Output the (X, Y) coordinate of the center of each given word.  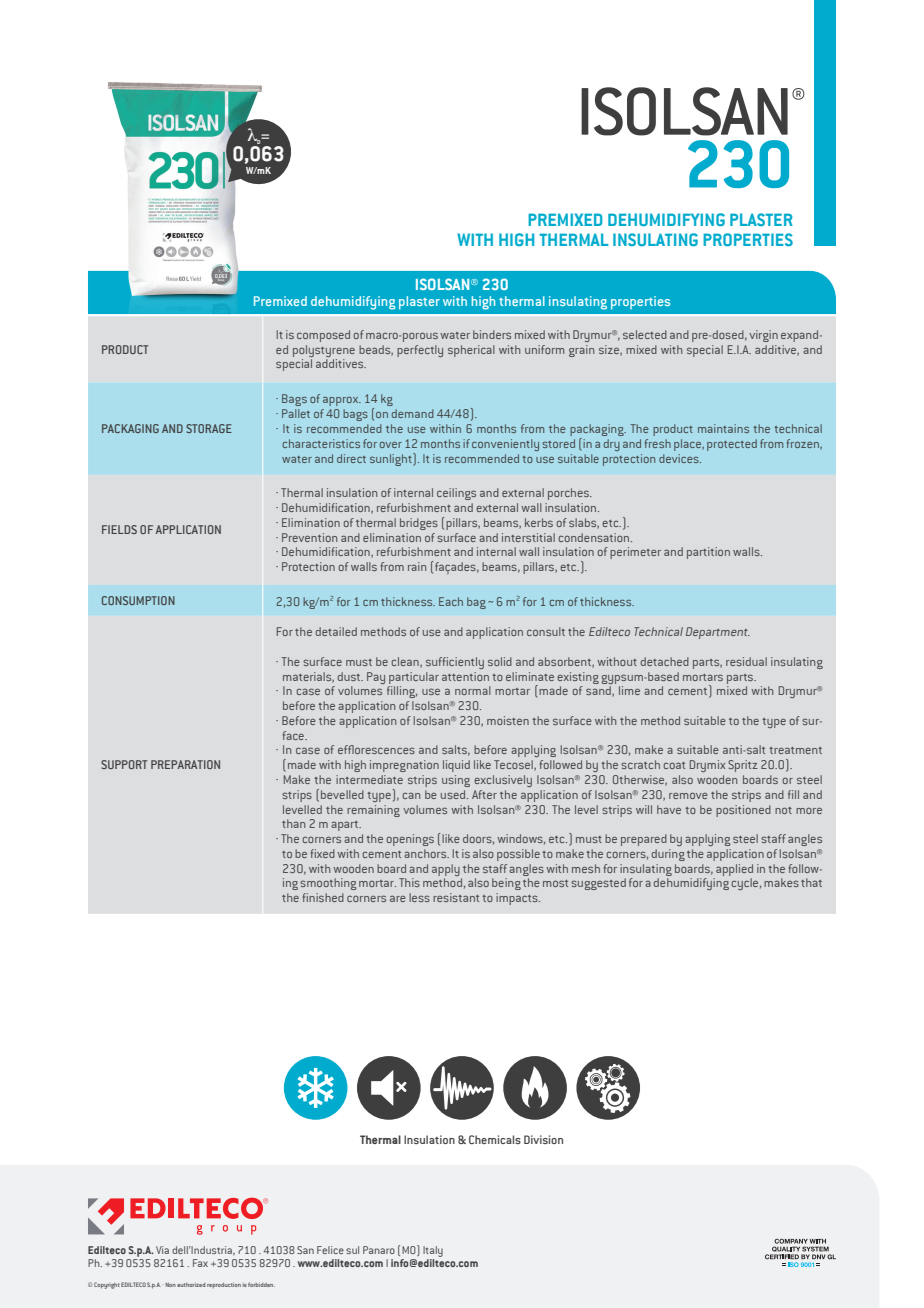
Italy (433, 1251)
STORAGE (209, 428)
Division (543, 1139)
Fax (200, 1263)
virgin (763, 336)
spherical (471, 351)
